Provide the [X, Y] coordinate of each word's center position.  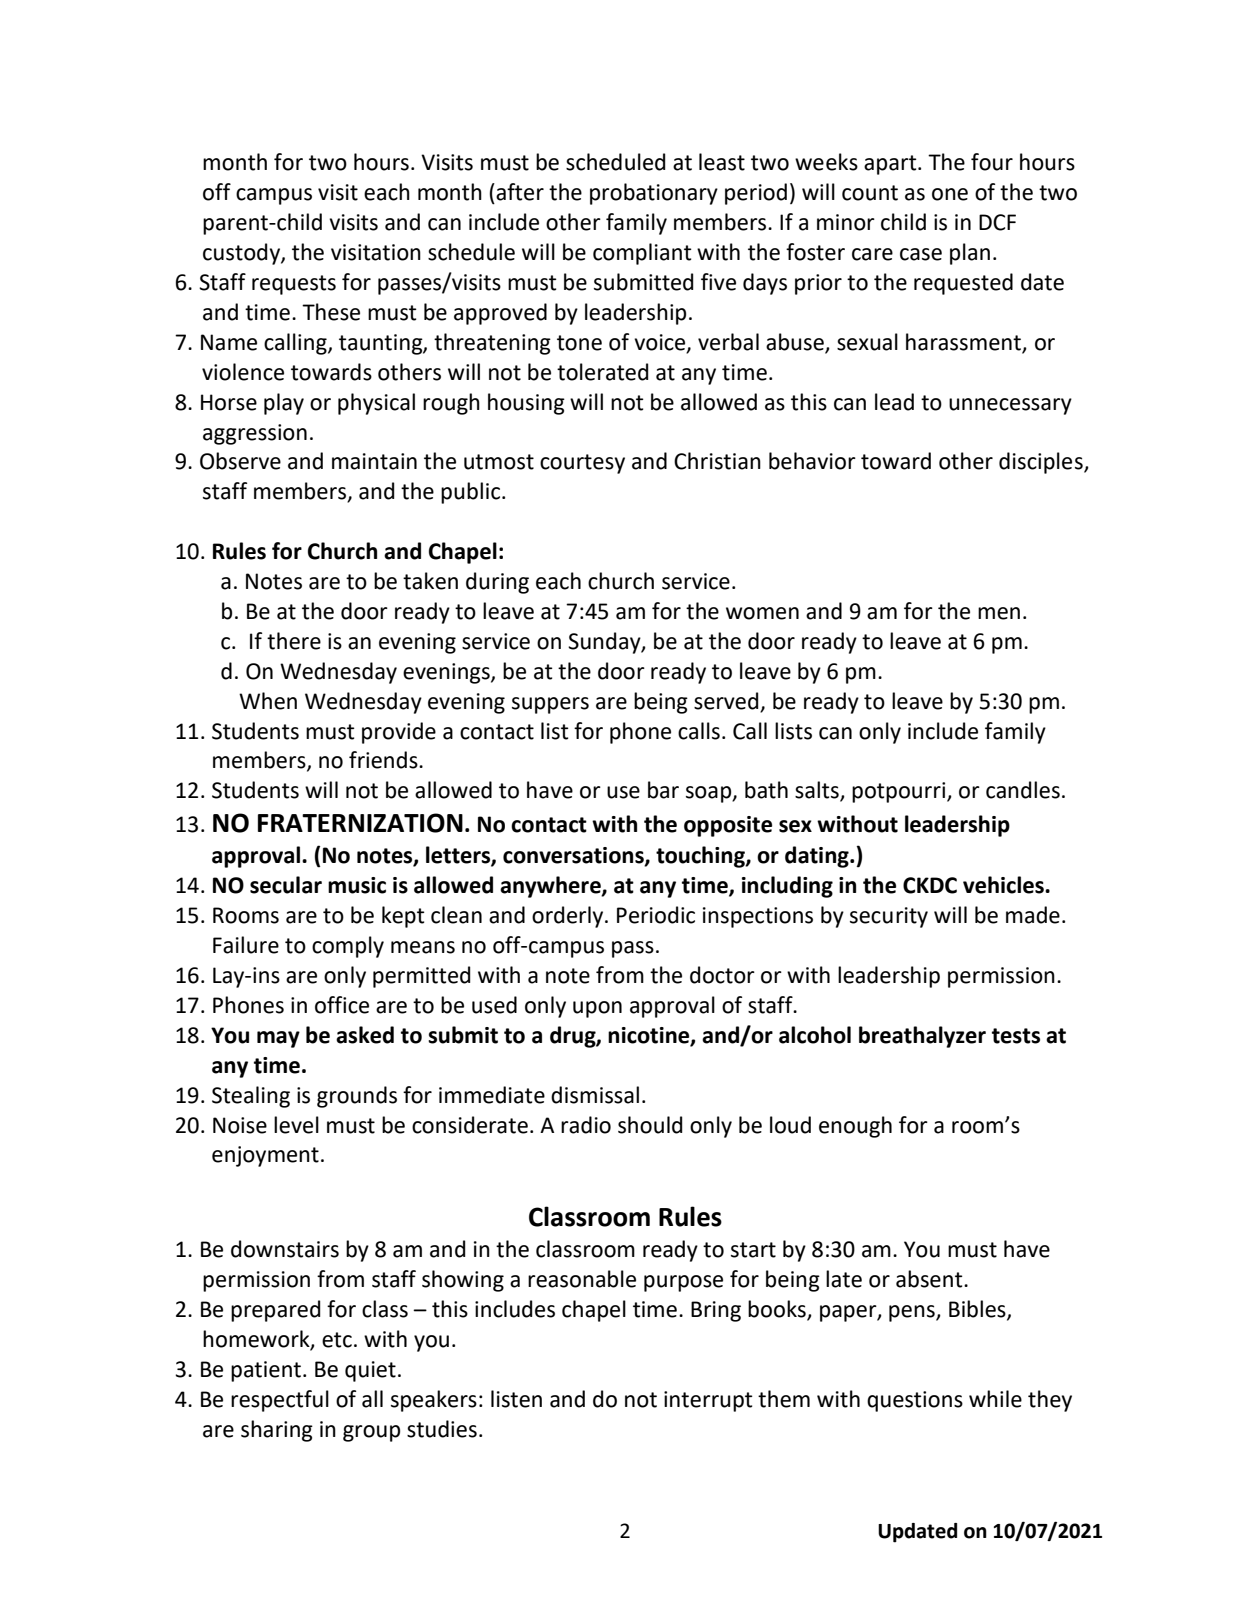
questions [915, 1401]
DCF [997, 222]
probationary [654, 194]
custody [242, 254]
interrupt [708, 1401]
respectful [280, 1401]
